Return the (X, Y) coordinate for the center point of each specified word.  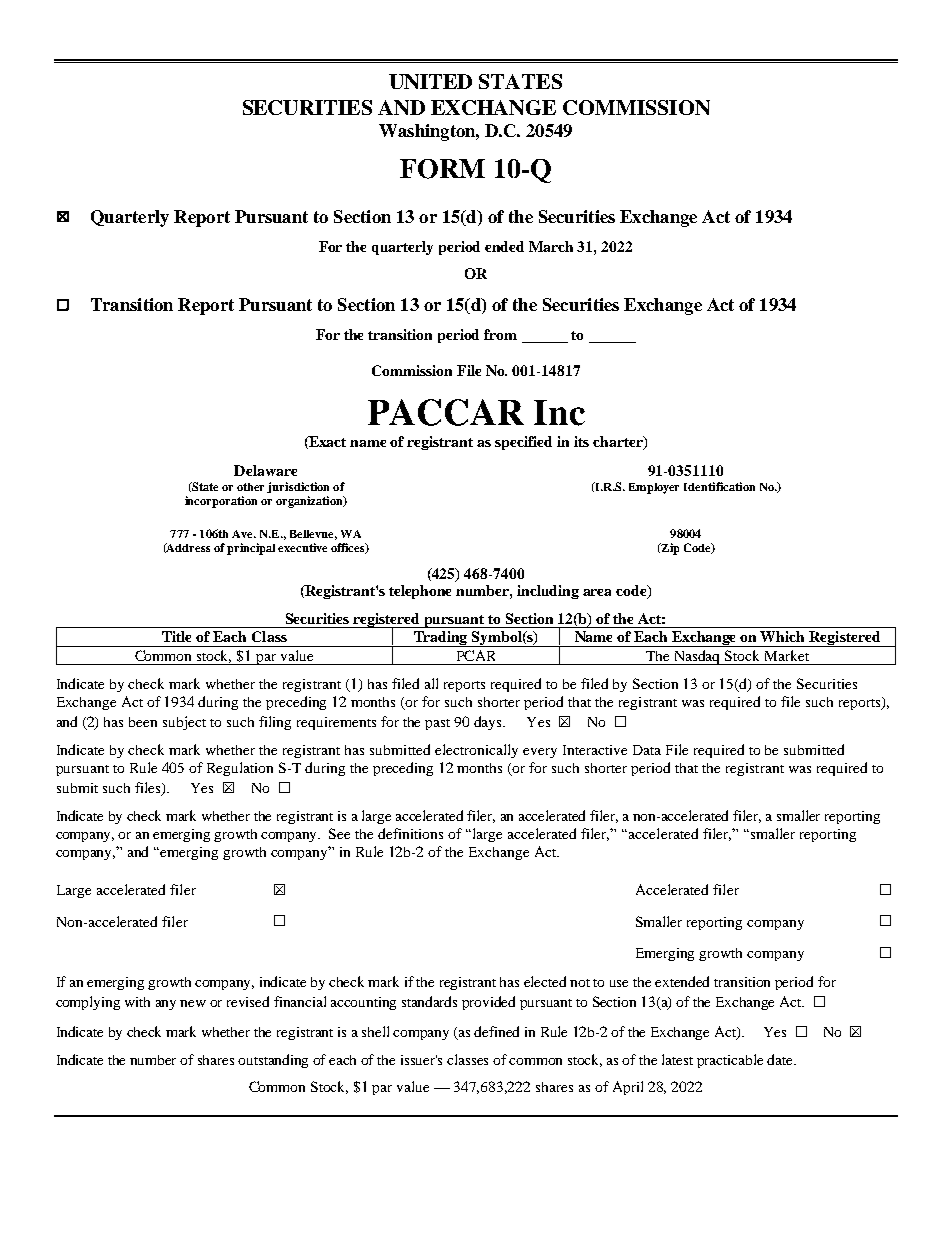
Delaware (265, 470)
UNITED (430, 81)
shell (375, 1031)
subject (184, 723)
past (437, 724)
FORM (442, 169)
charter (619, 443)
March (551, 246)
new (193, 1003)
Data (647, 750)
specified (523, 443)
